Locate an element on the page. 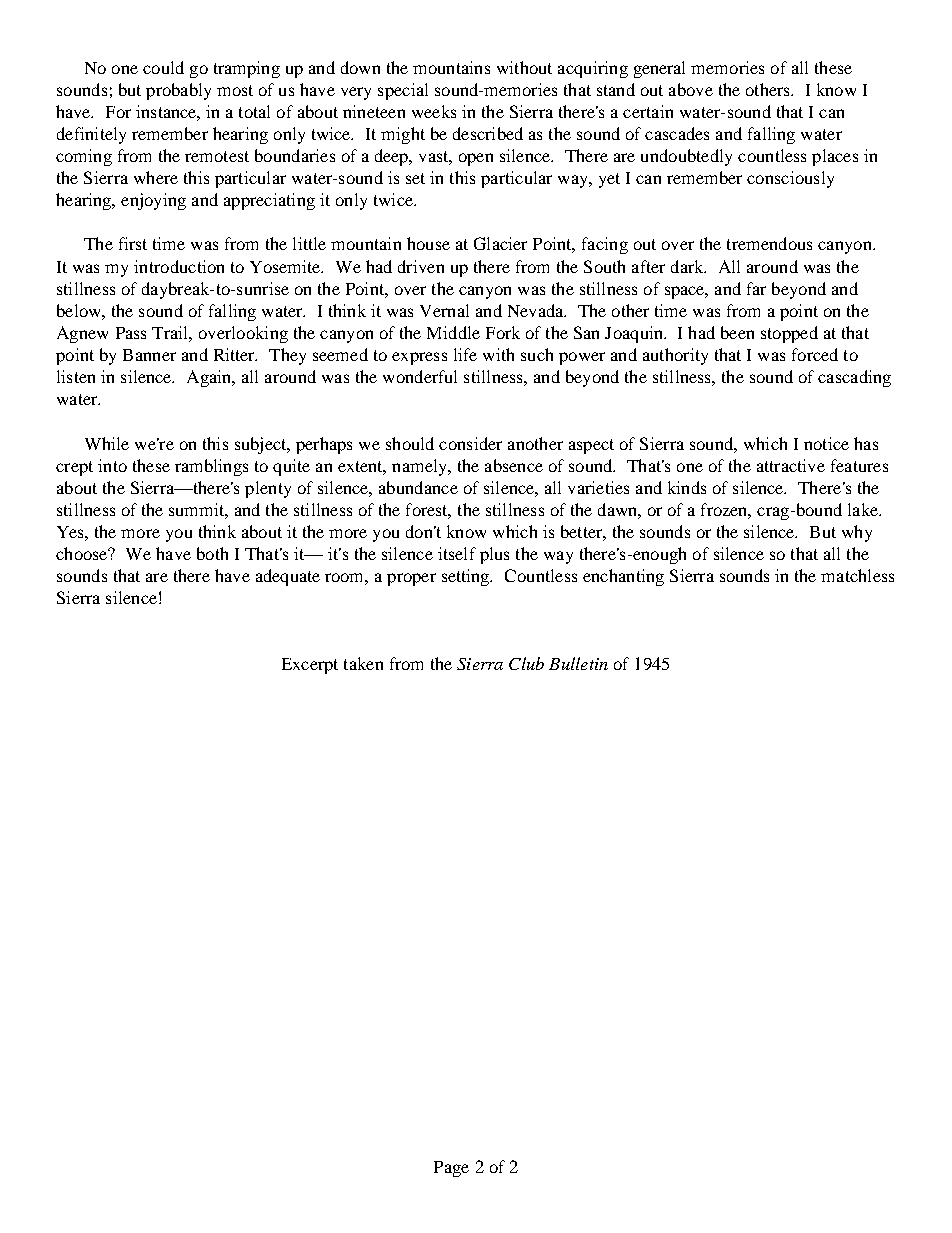 This image has width=952, height=1233. setting is located at coordinates (467, 577).
